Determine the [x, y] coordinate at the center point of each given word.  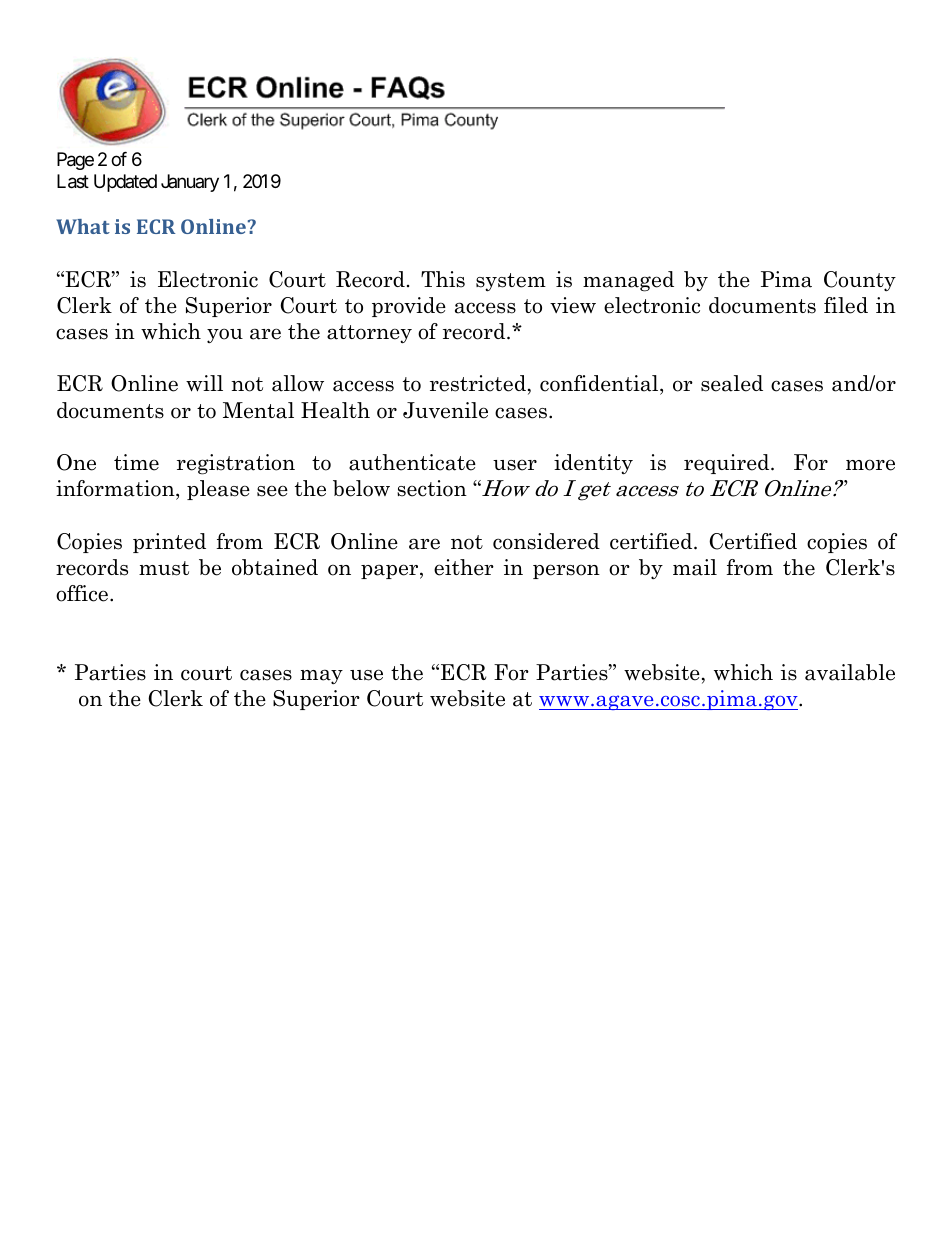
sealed [732, 383]
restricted [478, 383]
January [190, 183]
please [218, 490]
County [860, 281]
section [432, 488]
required [728, 464]
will [204, 383]
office [83, 593]
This [443, 279]
